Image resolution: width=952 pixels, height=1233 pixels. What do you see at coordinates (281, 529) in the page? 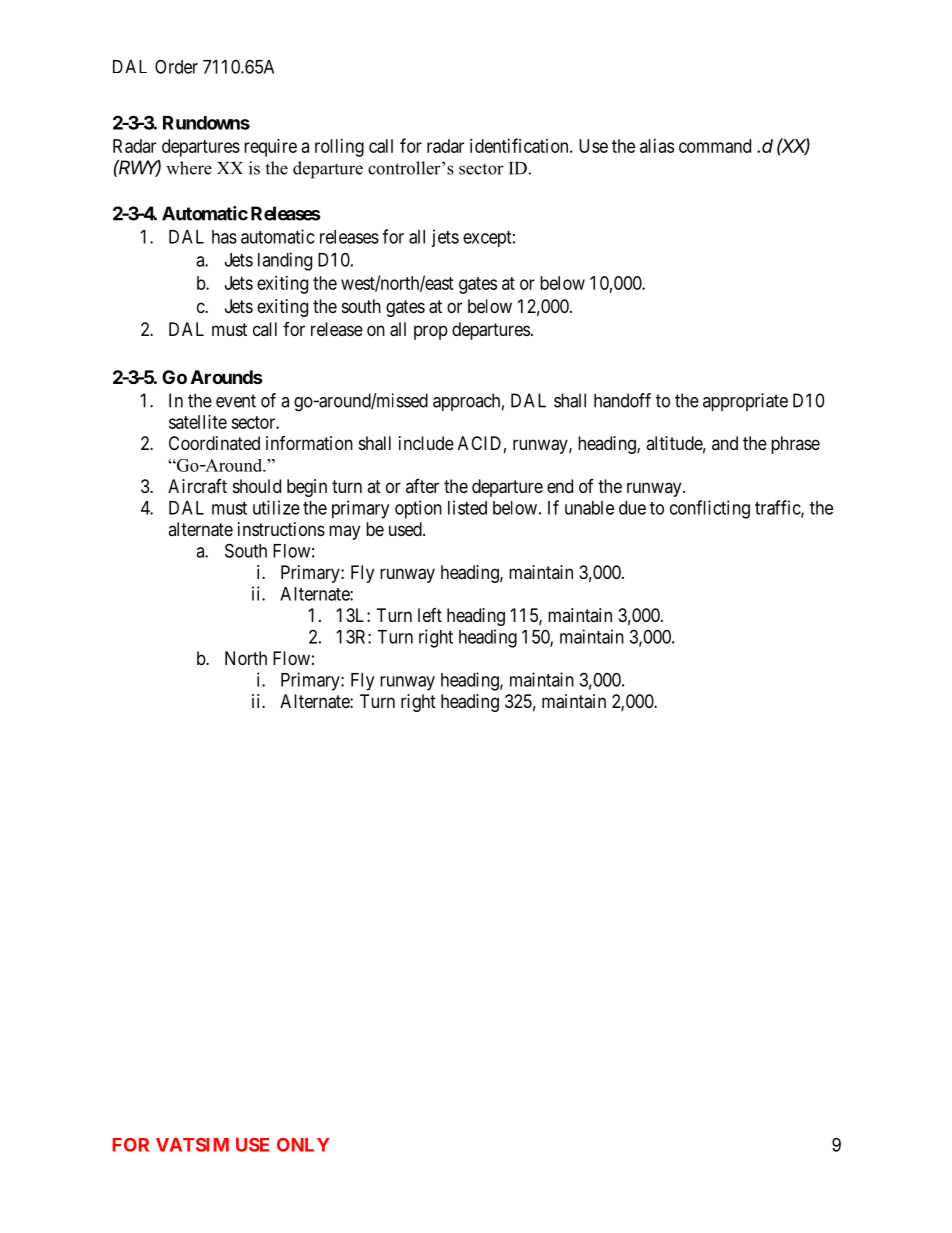
I see `instructions` at bounding box center [281, 529].
